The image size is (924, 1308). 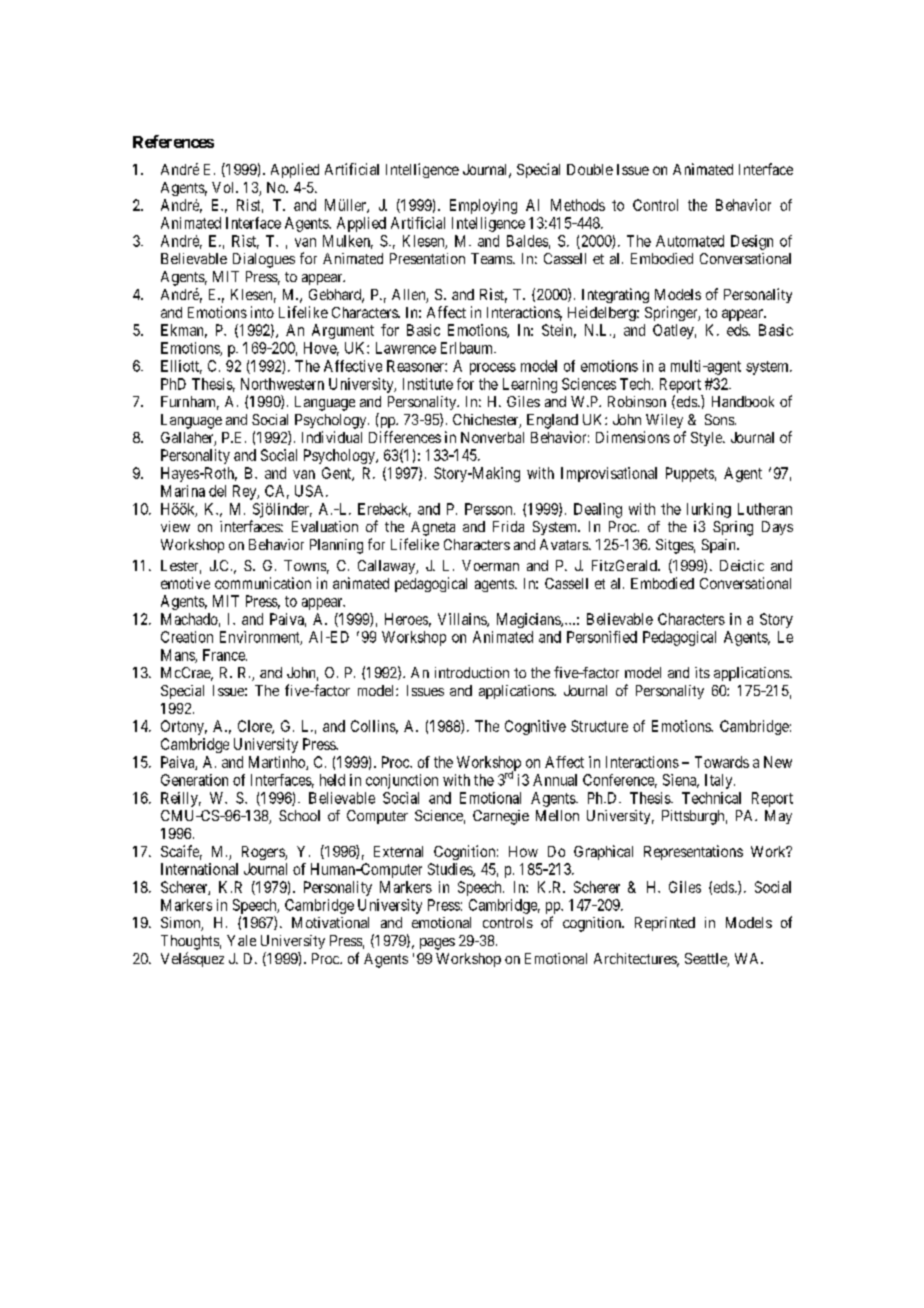 What do you see at coordinates (183, 491) in the screenshot?
I see `Marina` at bounding box center [183, 491].
